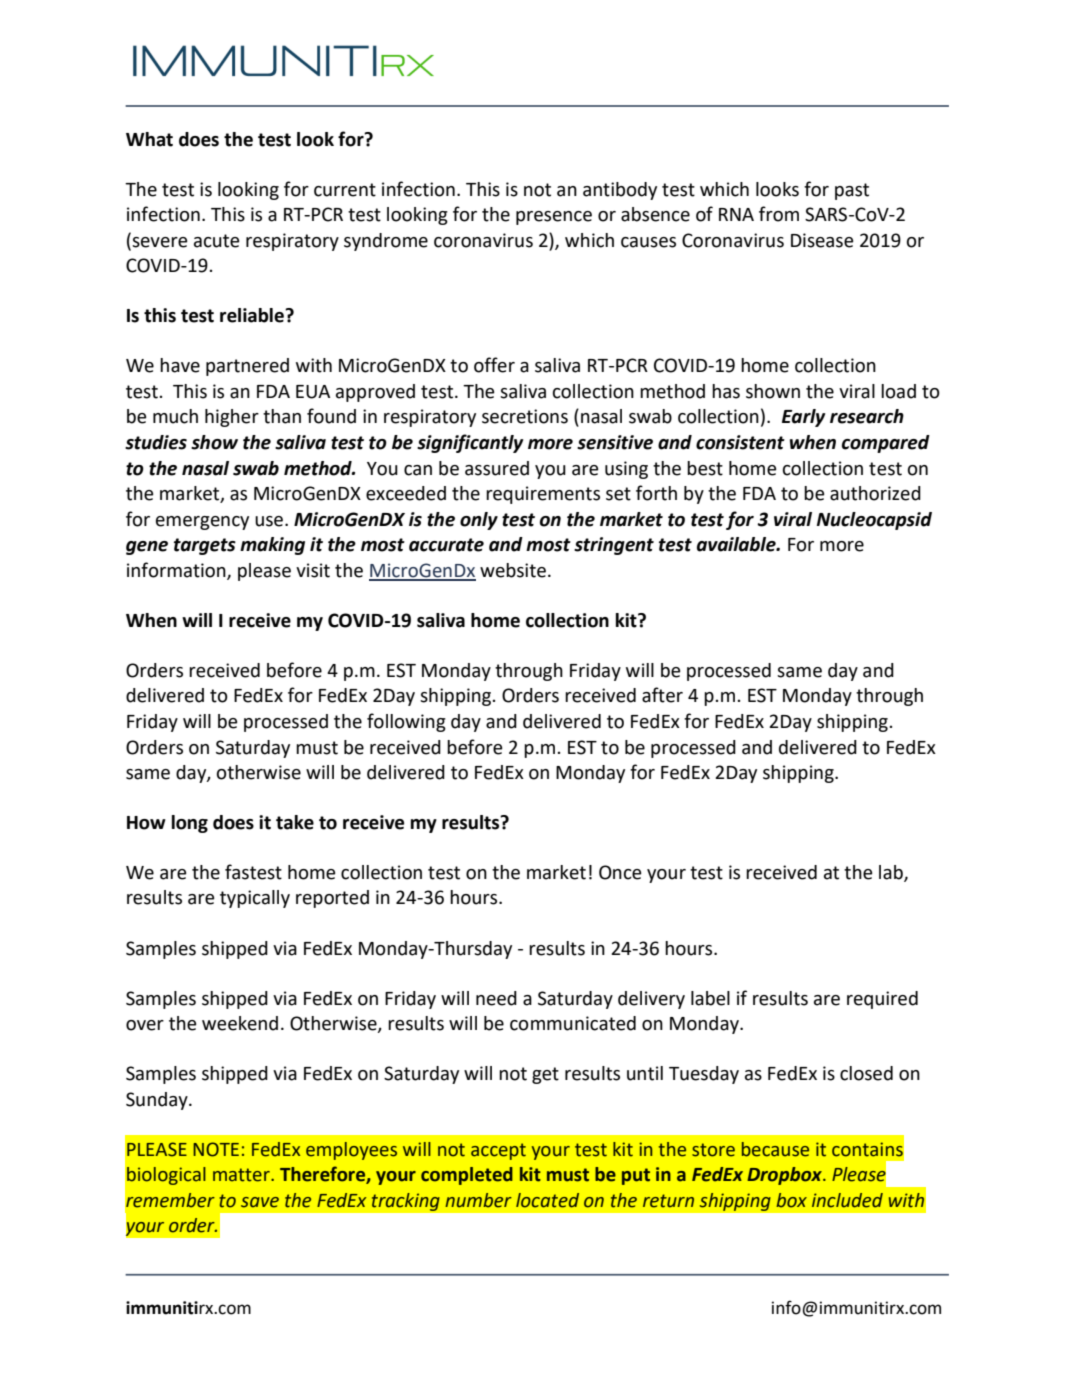 This page has width=1068, height=1382. Describe the element at coordinates (498, 1151) in the page. I see `accept` at that location.
